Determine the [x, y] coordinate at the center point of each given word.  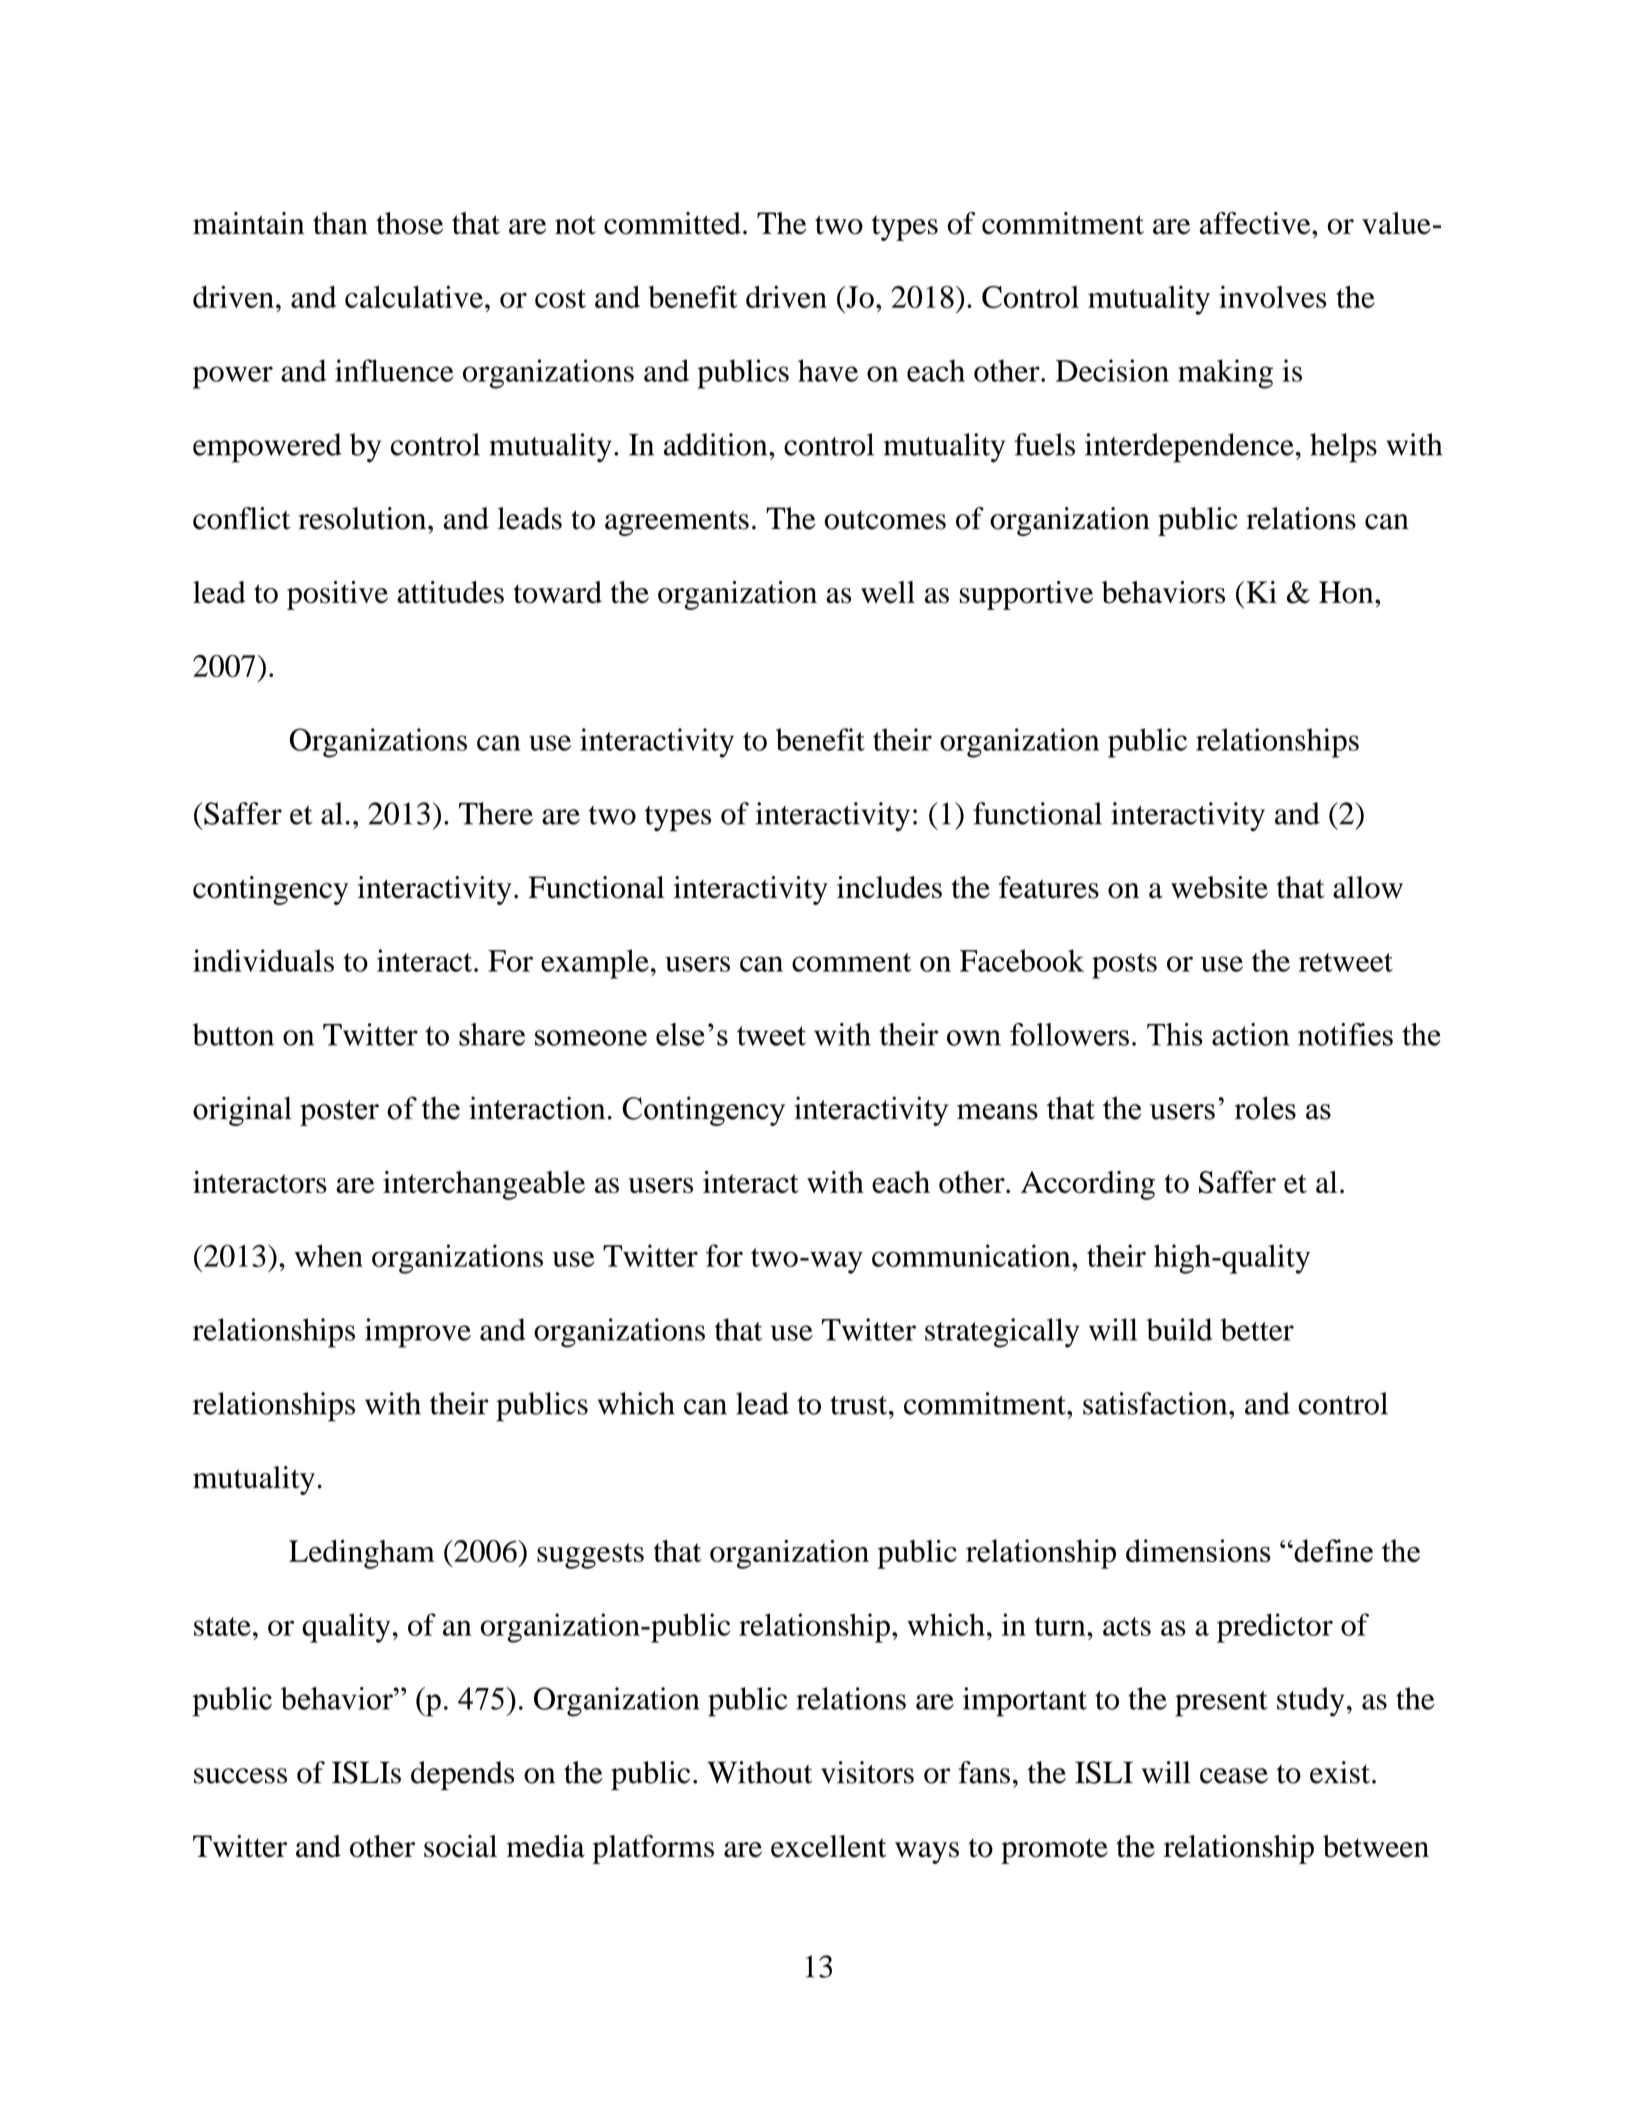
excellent [829, 1846]
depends [462, 1775]
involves [1272, 296]
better [1257, 1329]
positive [337, 595]
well [888, 592]
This [1175, 1034]
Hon [1347, 592]
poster [339, 1113]
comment [852, 962]
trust [860, 1405]
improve [418, 1333]
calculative [414, 296]
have [828, 370]
